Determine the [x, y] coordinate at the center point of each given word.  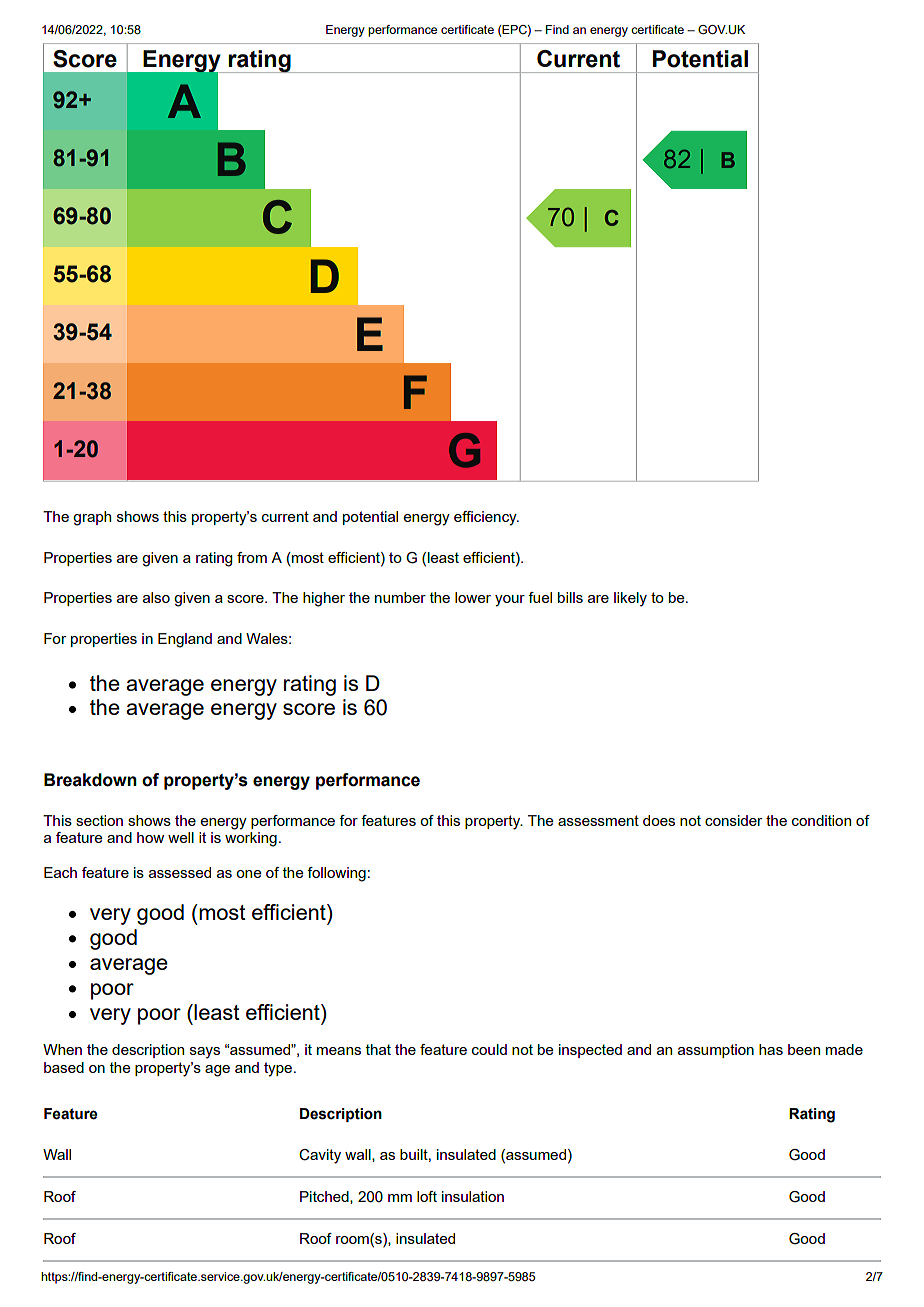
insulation [473, 1196]
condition [821, 820]
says [205, 1053]
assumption [716, 1051]
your [510, 601]
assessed [180, 872]
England [185, 640]
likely [630, 599]
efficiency [486, 518]
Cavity [320, 1156]
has [771, 1049]
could [489, 1049]
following [336, 874]
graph [92, 518]
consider [733, 820]
